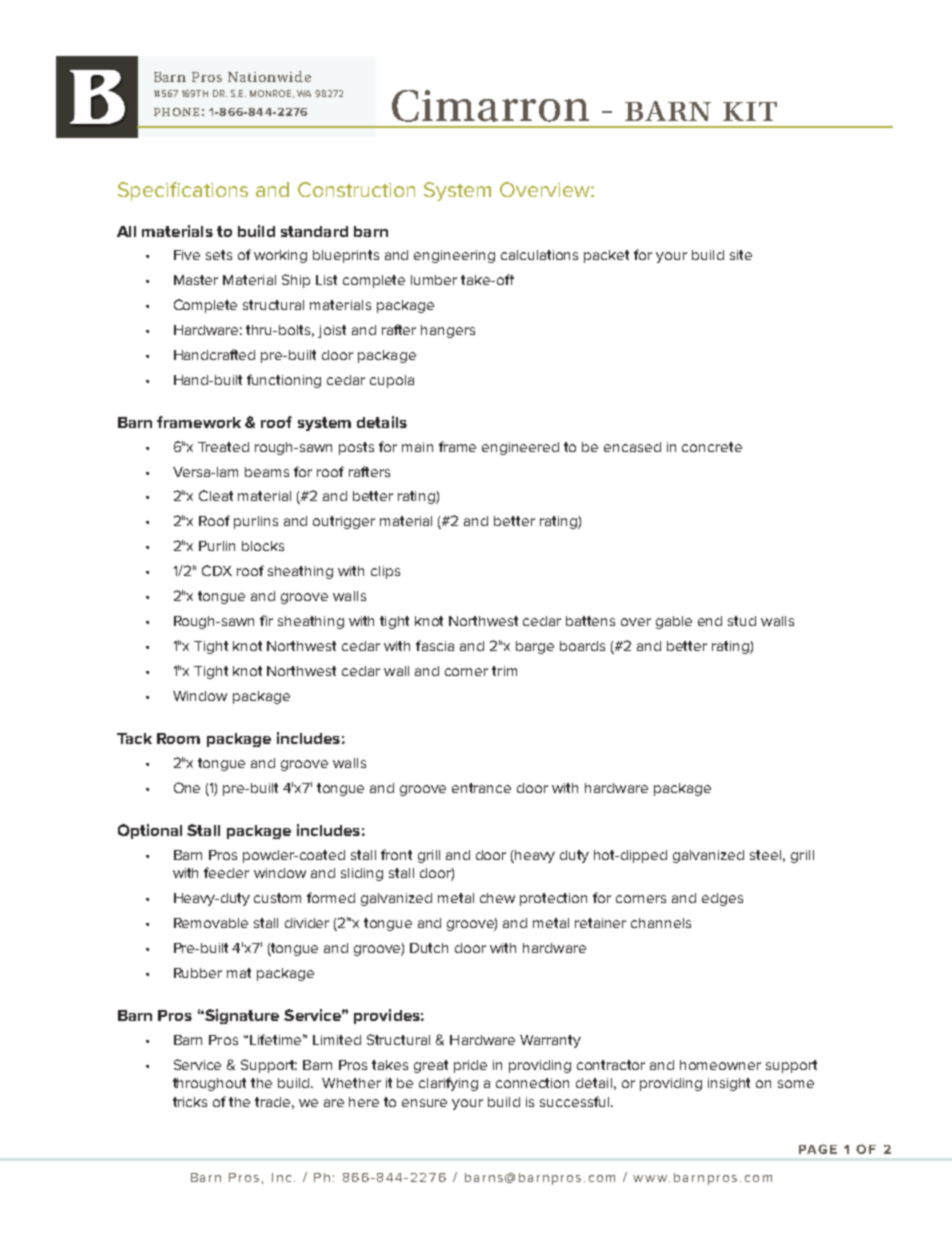 This document has width=952, height=1233. Describe the element at coordinates (190, 1102) in the document. I see `tricks` at that location.
